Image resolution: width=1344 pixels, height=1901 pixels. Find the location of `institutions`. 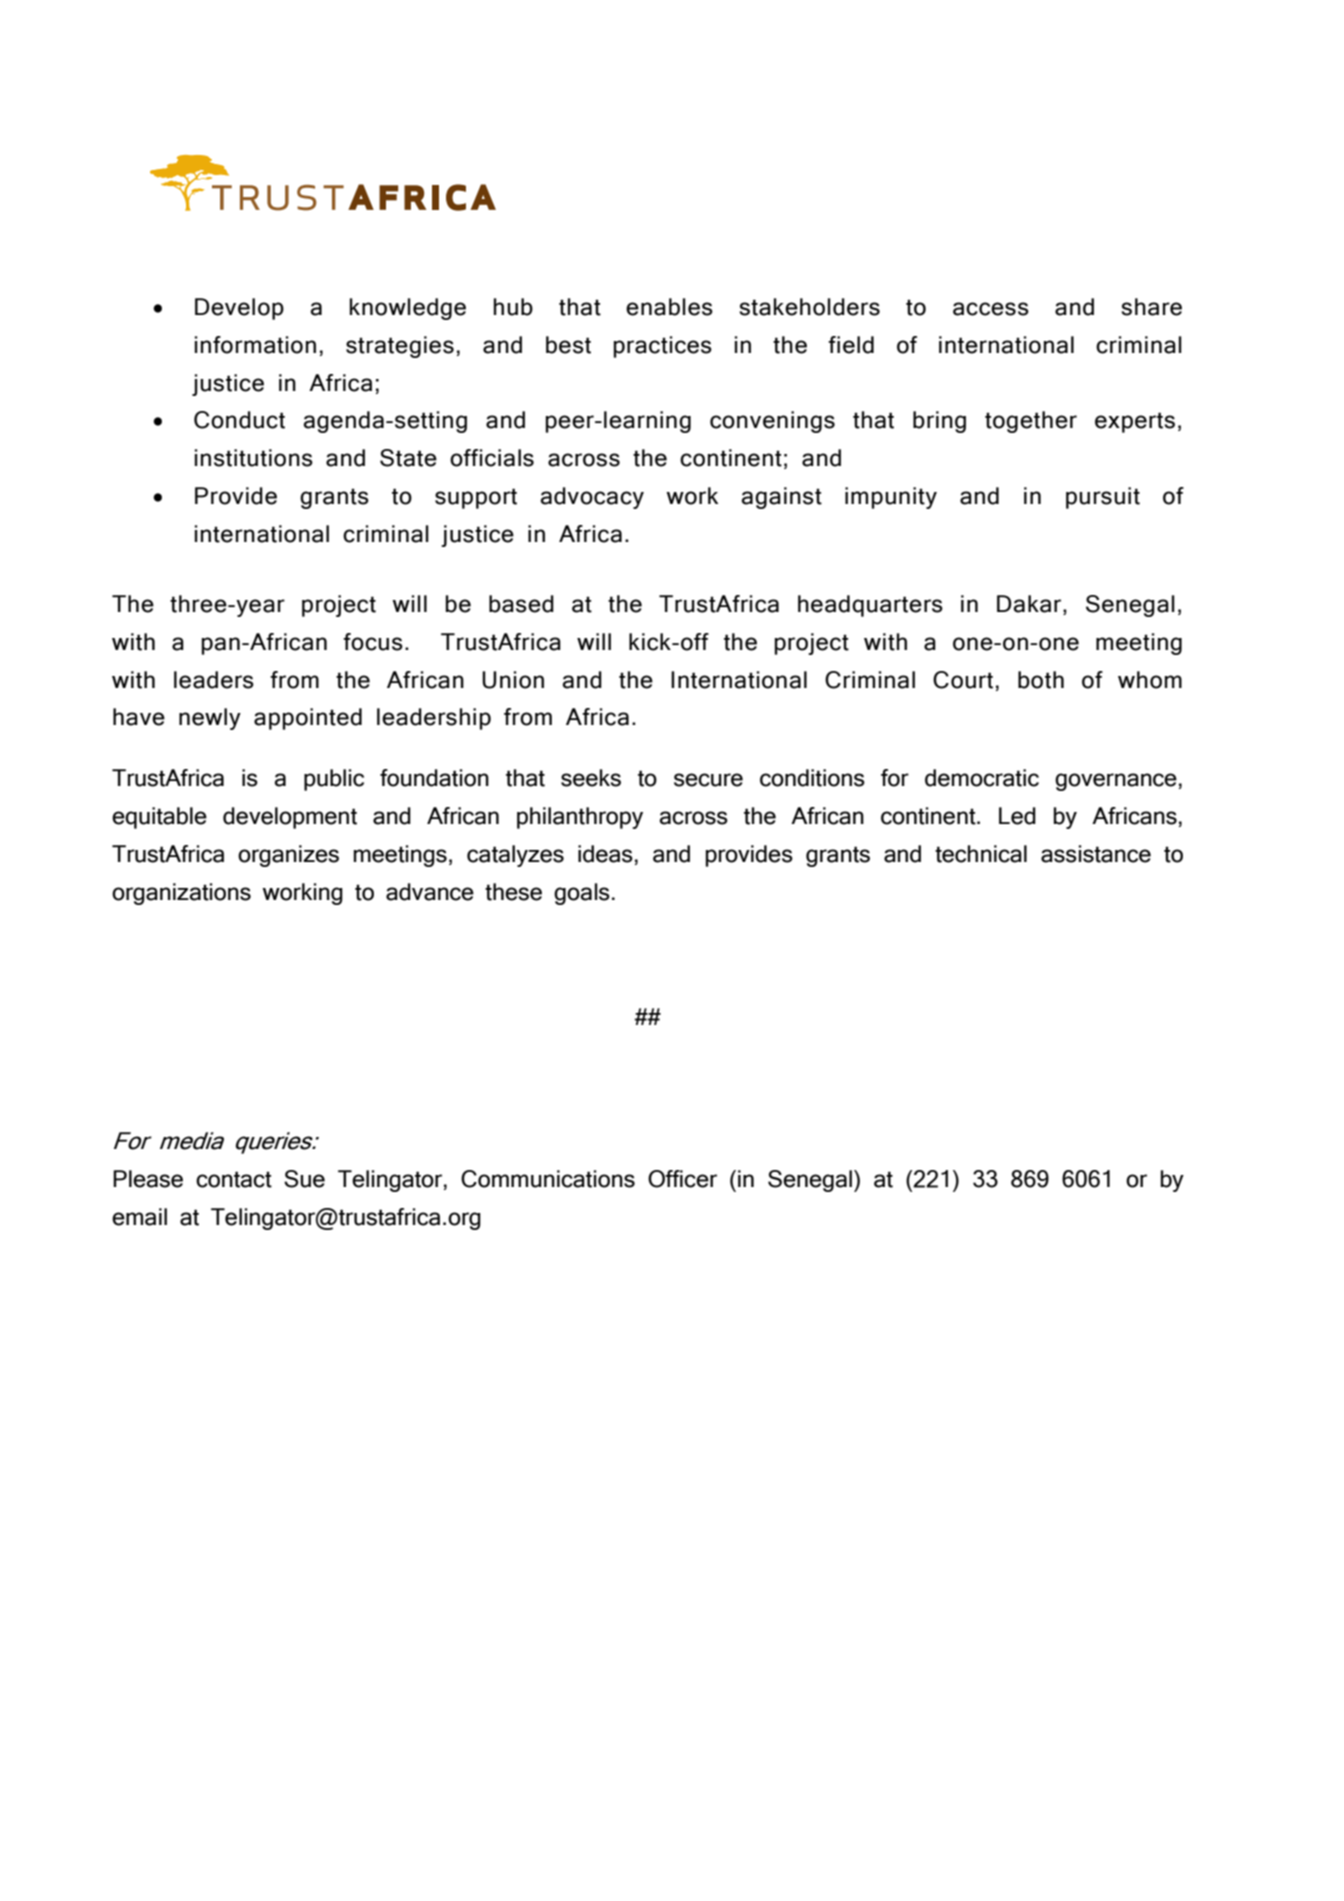

institutions is located at coordinates (254, 458).
